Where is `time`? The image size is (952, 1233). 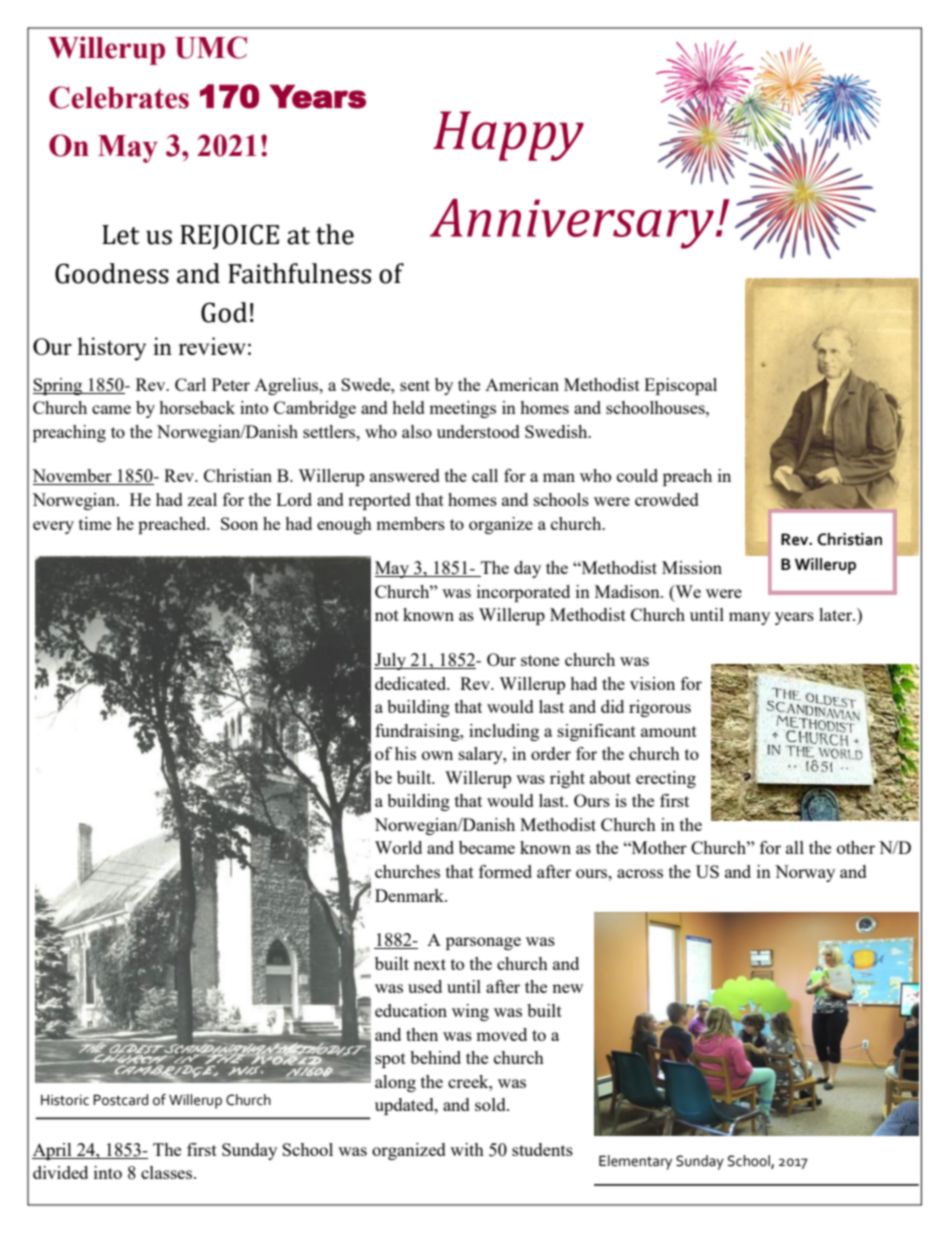 time is located at coordinates (95, 523).
